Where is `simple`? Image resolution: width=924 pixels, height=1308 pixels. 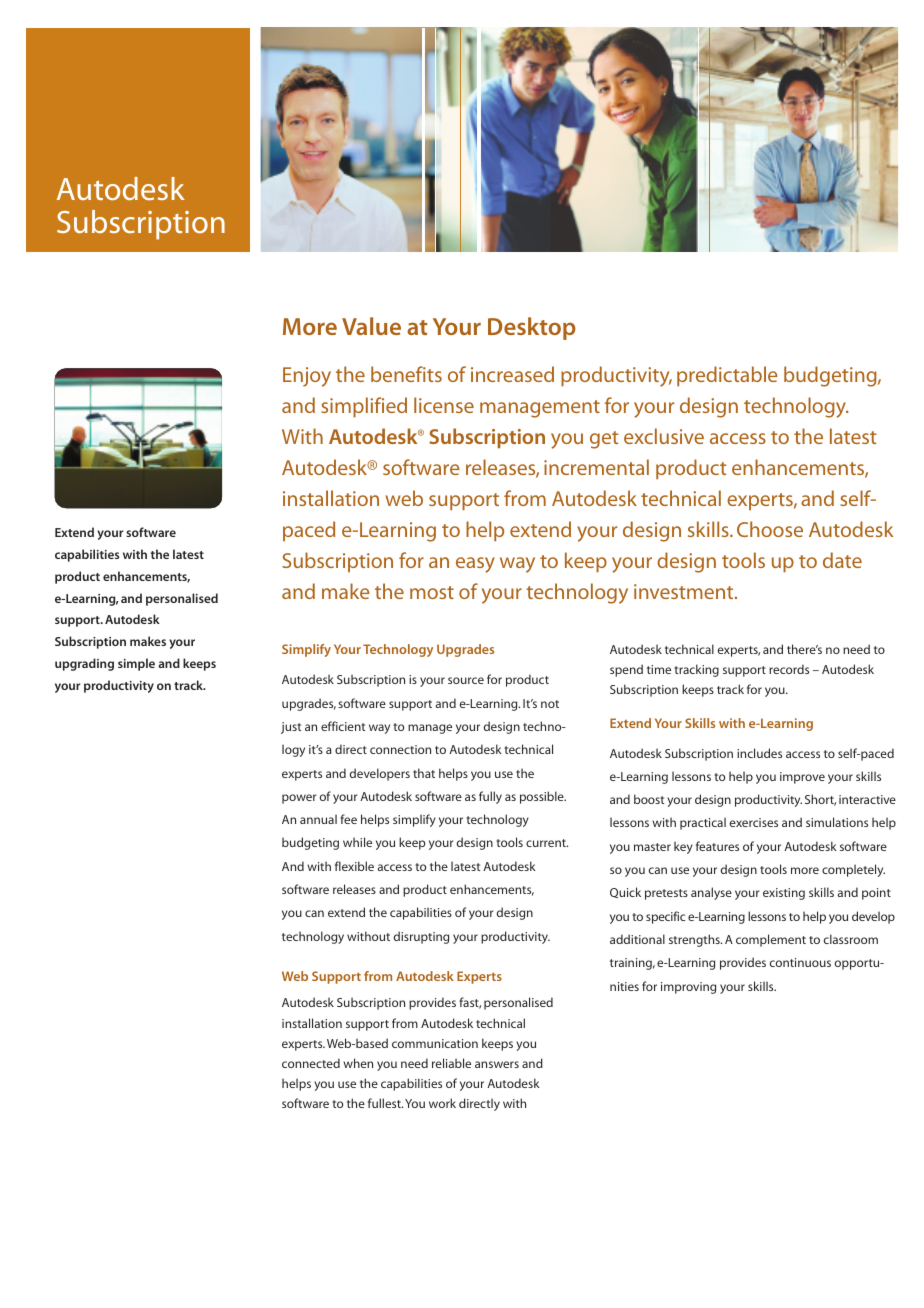
simple is located at coordinates (136, 664).
